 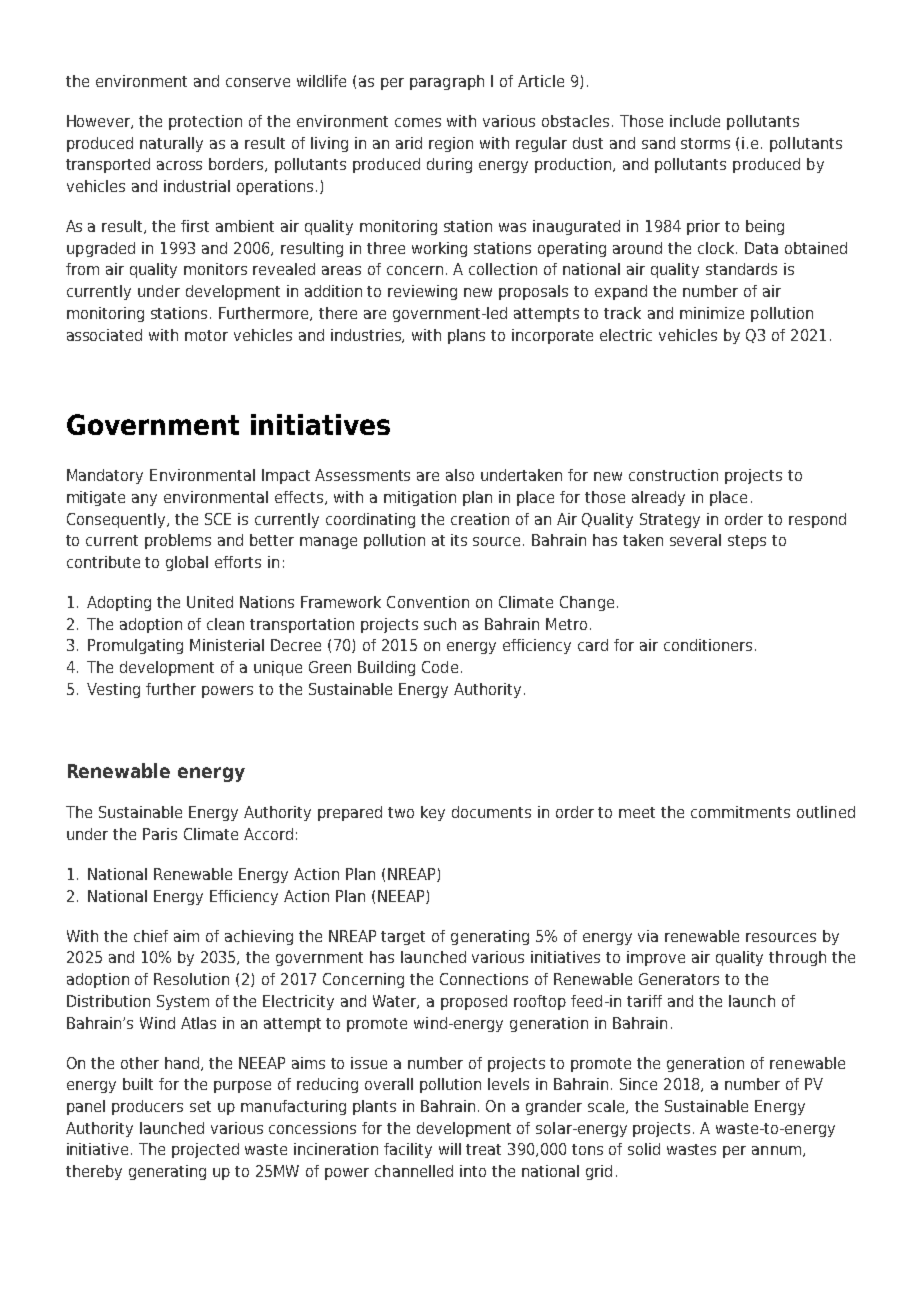 What do you see at coordinates (440, 624) in the screenshot?
I see `such` at bounding box center [440, 624].
